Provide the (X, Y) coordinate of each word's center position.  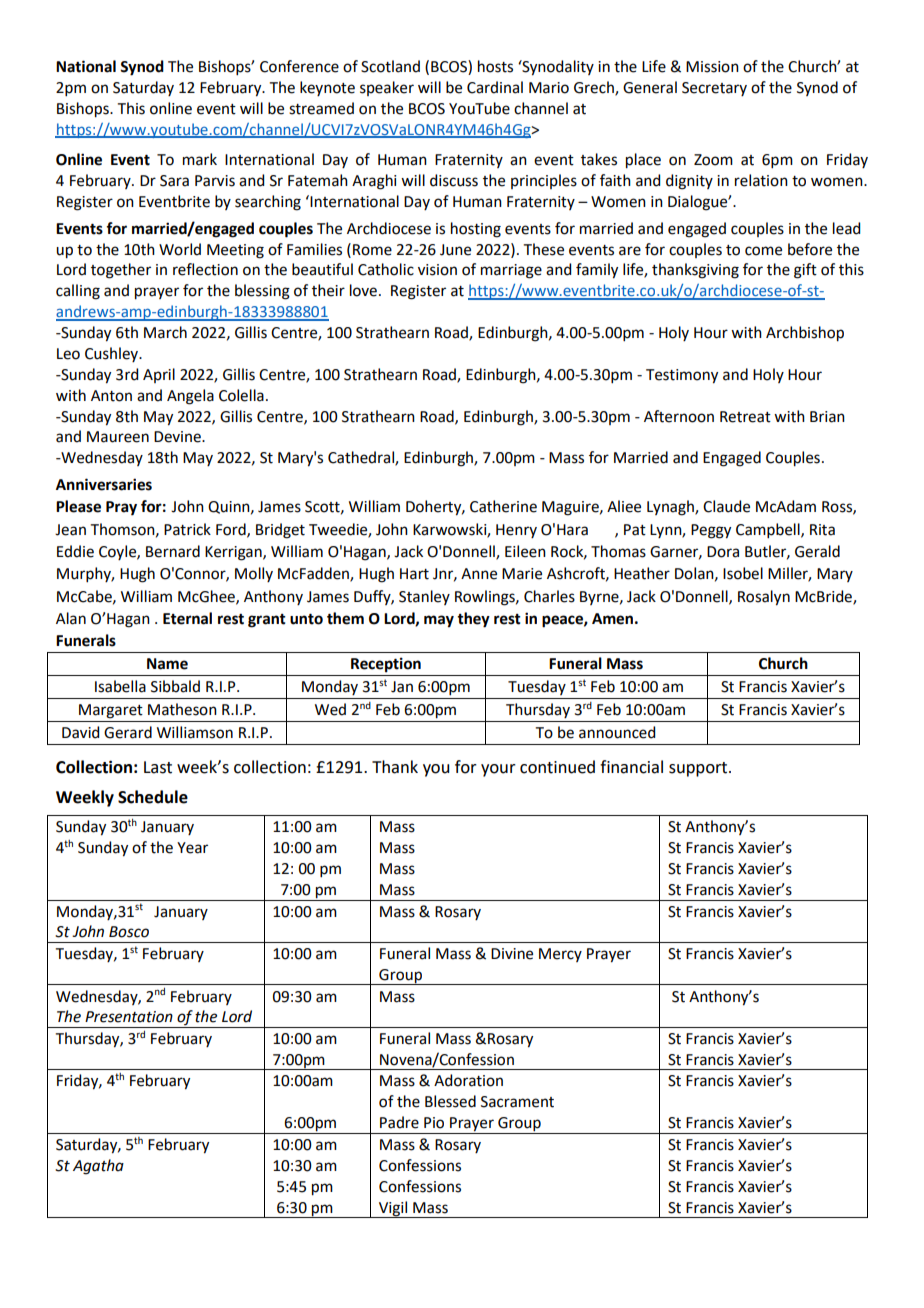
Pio (434, 1123)
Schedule (153, 797)
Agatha (98, 1167)
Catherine (503, 506)
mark (200, 159)
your (498, 770)
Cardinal (495, 87)
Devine (178, 437)
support (699, 769)
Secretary (714, 89)
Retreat (745, 417)
